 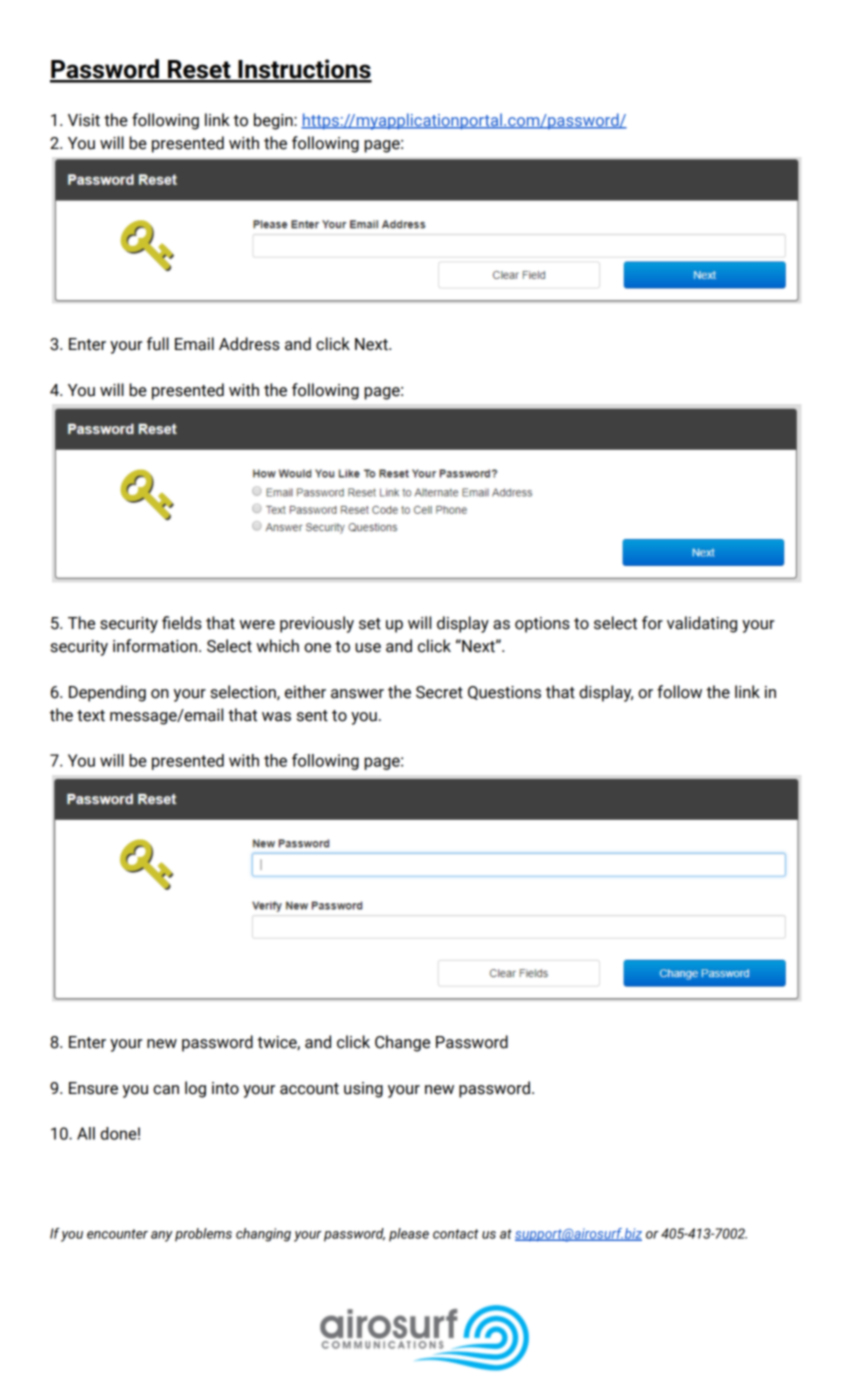 I want to click on please, so click(x=409, y=1235).
